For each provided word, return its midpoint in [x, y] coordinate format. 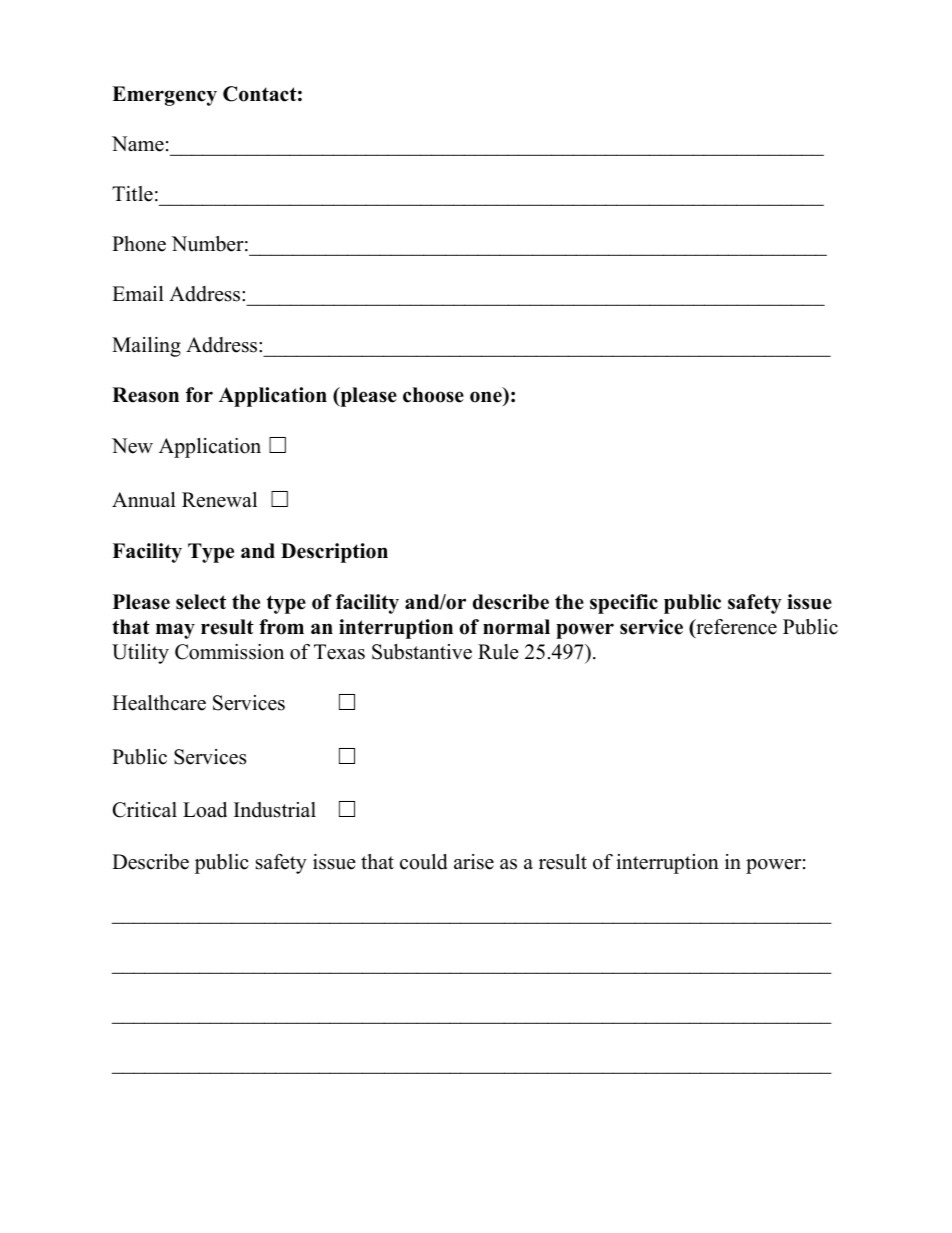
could [423, 862]
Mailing [146, 347]
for [199, 395]
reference [735, 628]
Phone [139, 244]
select [201, 602]
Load [205, 810]
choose [433, 395]
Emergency [164, 96]
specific [624, 604]
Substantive [422, 652]
